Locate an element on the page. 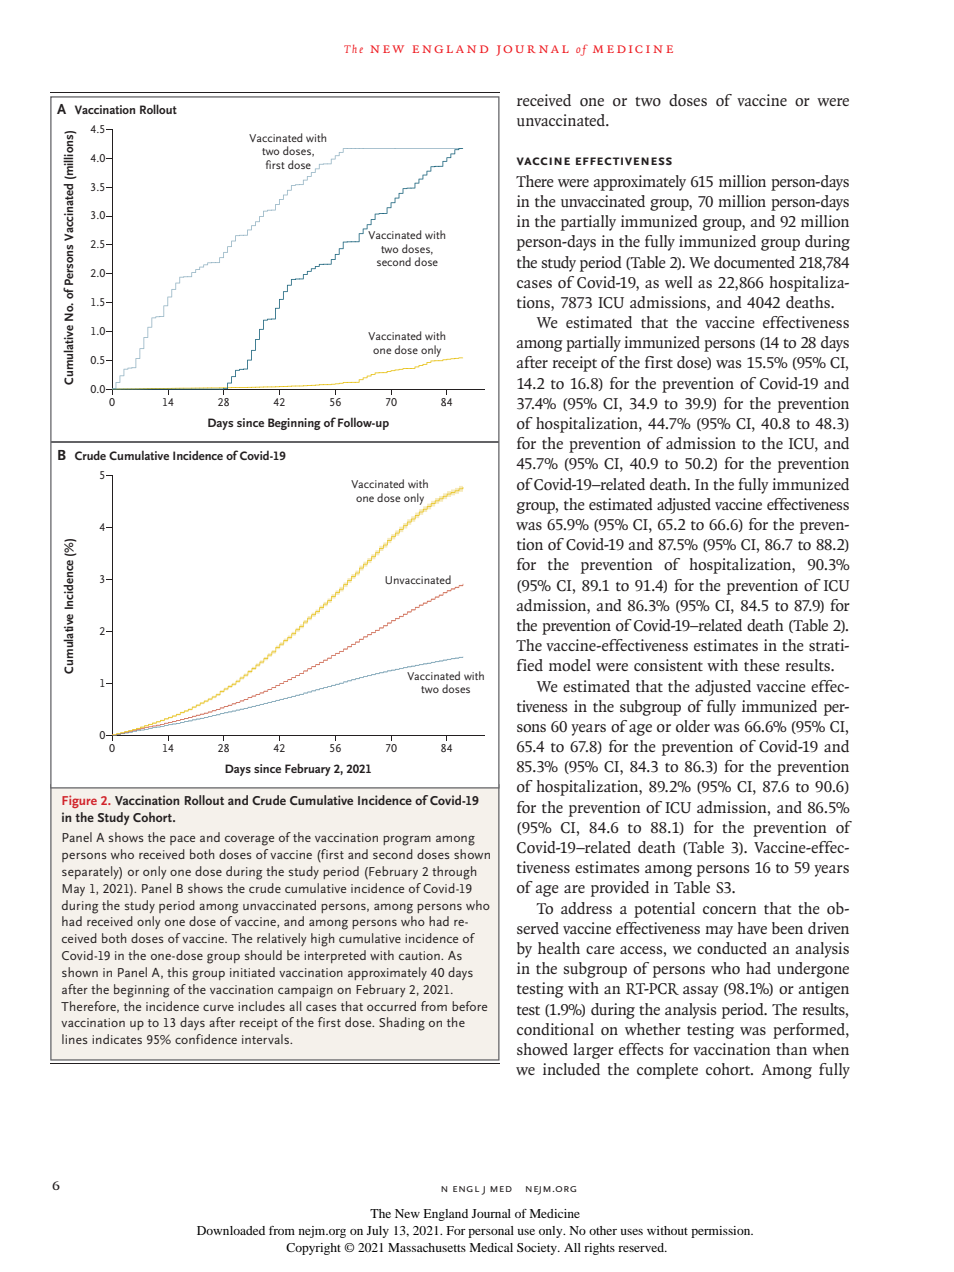 The image size is (954, 1272). Massachusetts is located at coordinates (427, 1247).
